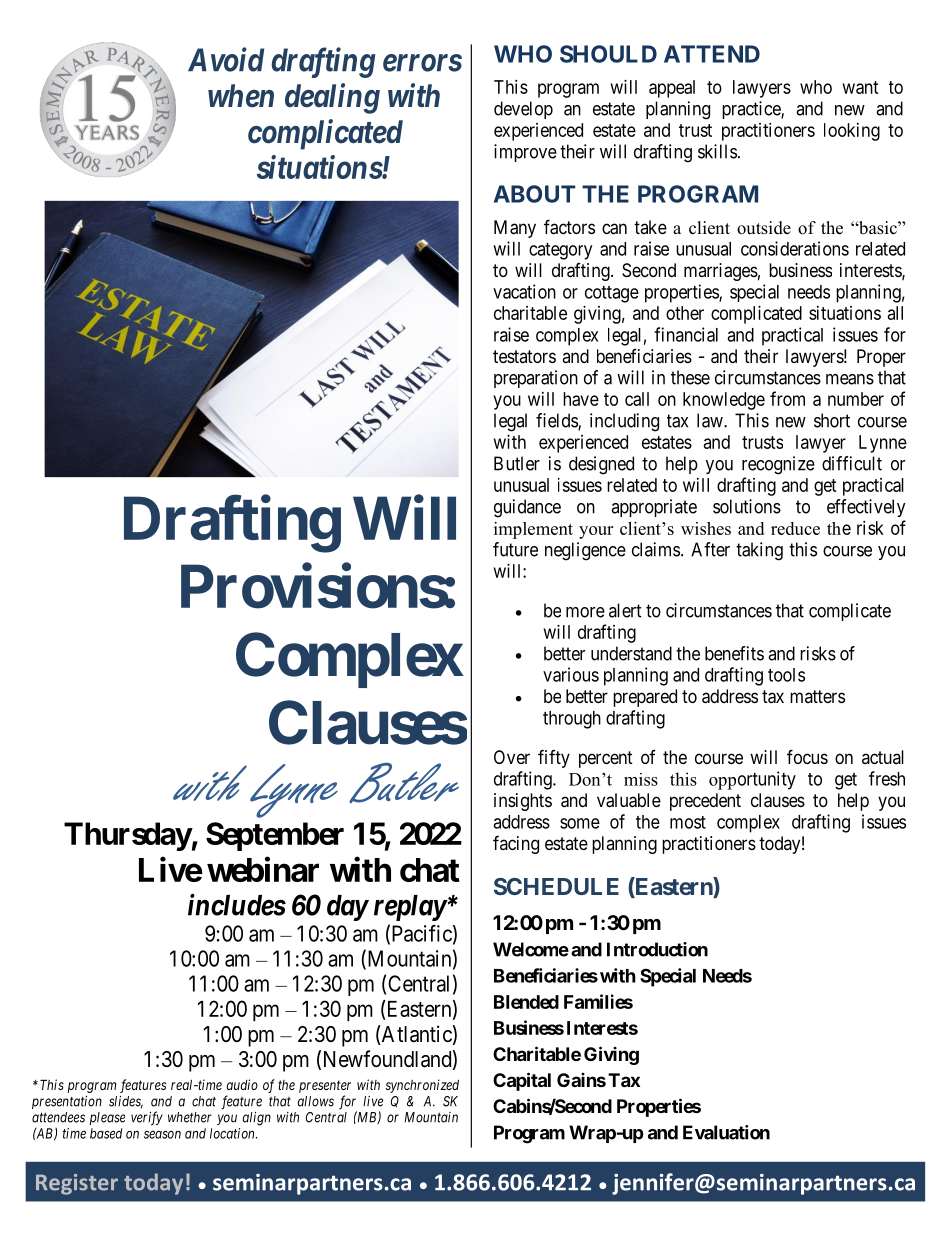  I want to click on Avoid, so click(226, 59).
